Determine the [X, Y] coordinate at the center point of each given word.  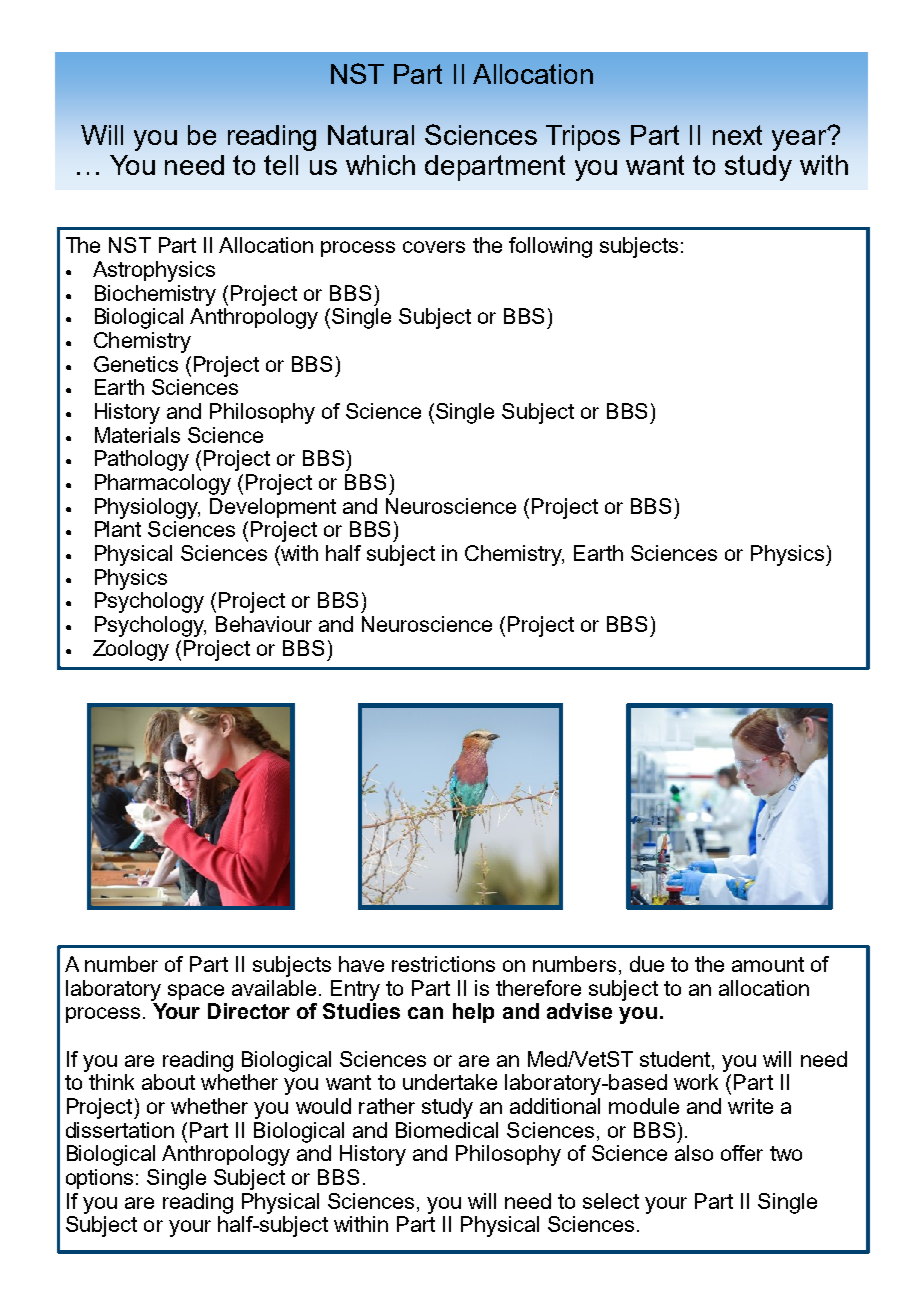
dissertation [120, 1130]
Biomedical [447, 1130]
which [380, 165]
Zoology [131, 650]
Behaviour [264, 624]
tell [281, 165]
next [737, 135]
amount [768, 964]
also [694, 1153]
